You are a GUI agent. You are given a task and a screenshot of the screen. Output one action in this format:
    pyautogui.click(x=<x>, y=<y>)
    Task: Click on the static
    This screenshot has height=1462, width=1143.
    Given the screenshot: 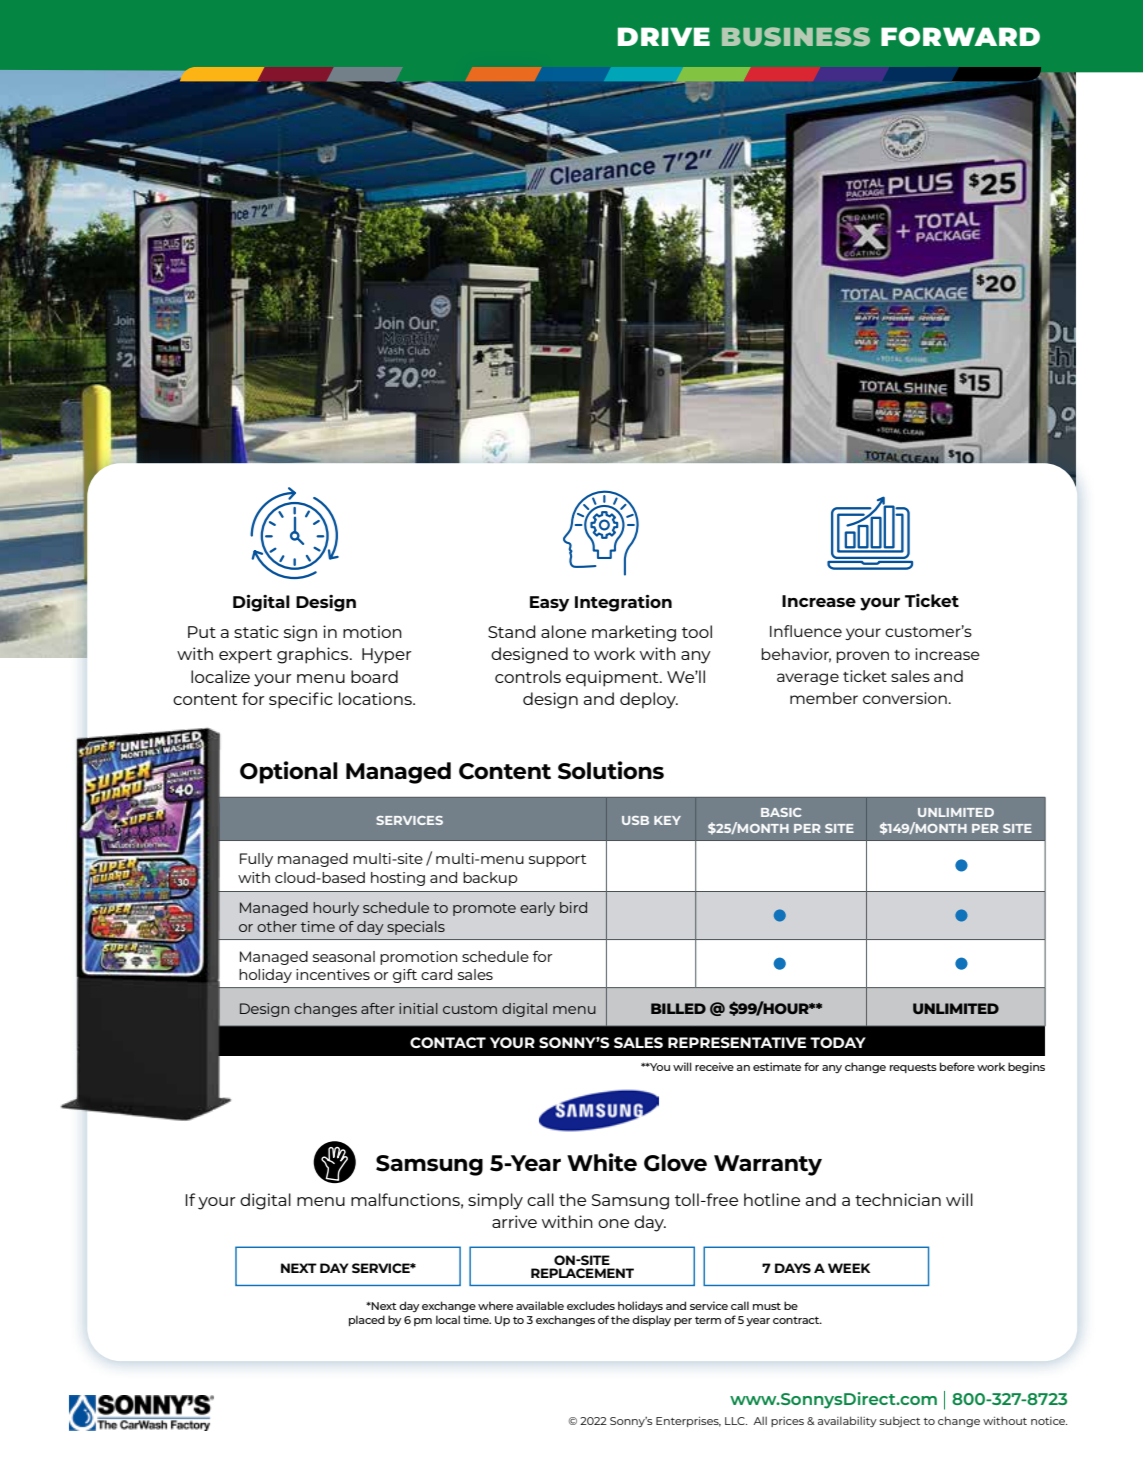 What is the action you would take?
    pyautogui.click(x=256, y=631)
